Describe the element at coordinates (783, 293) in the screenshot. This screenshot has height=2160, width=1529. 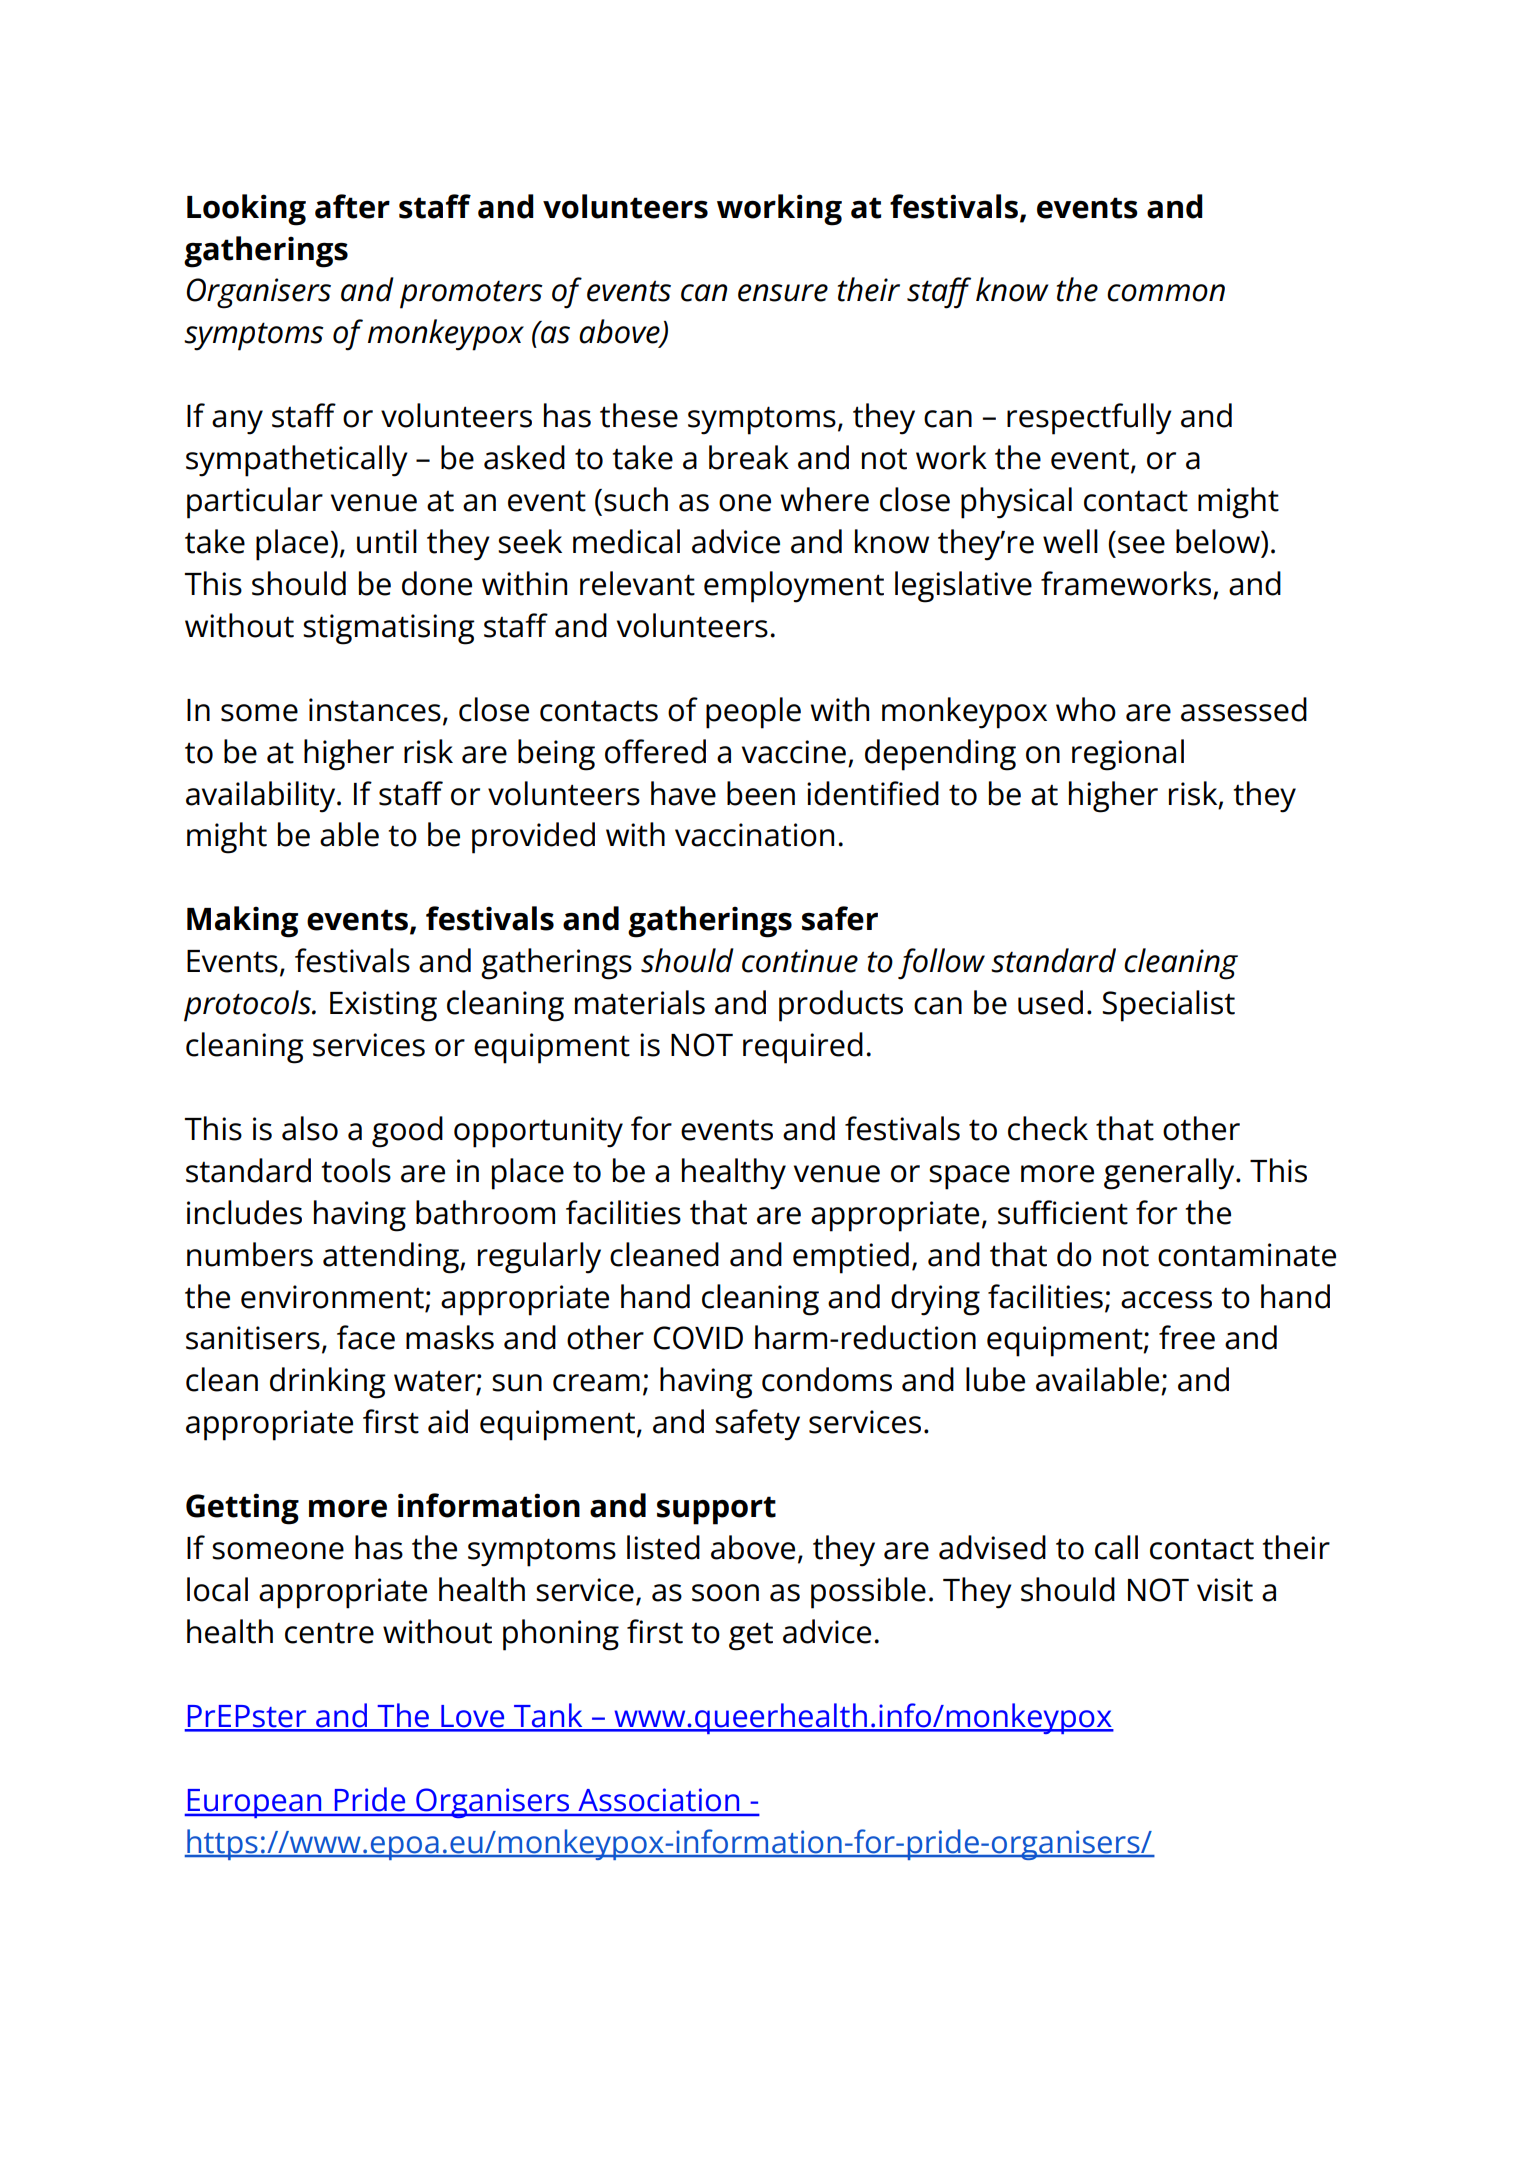
I see `ensure` at that location.
